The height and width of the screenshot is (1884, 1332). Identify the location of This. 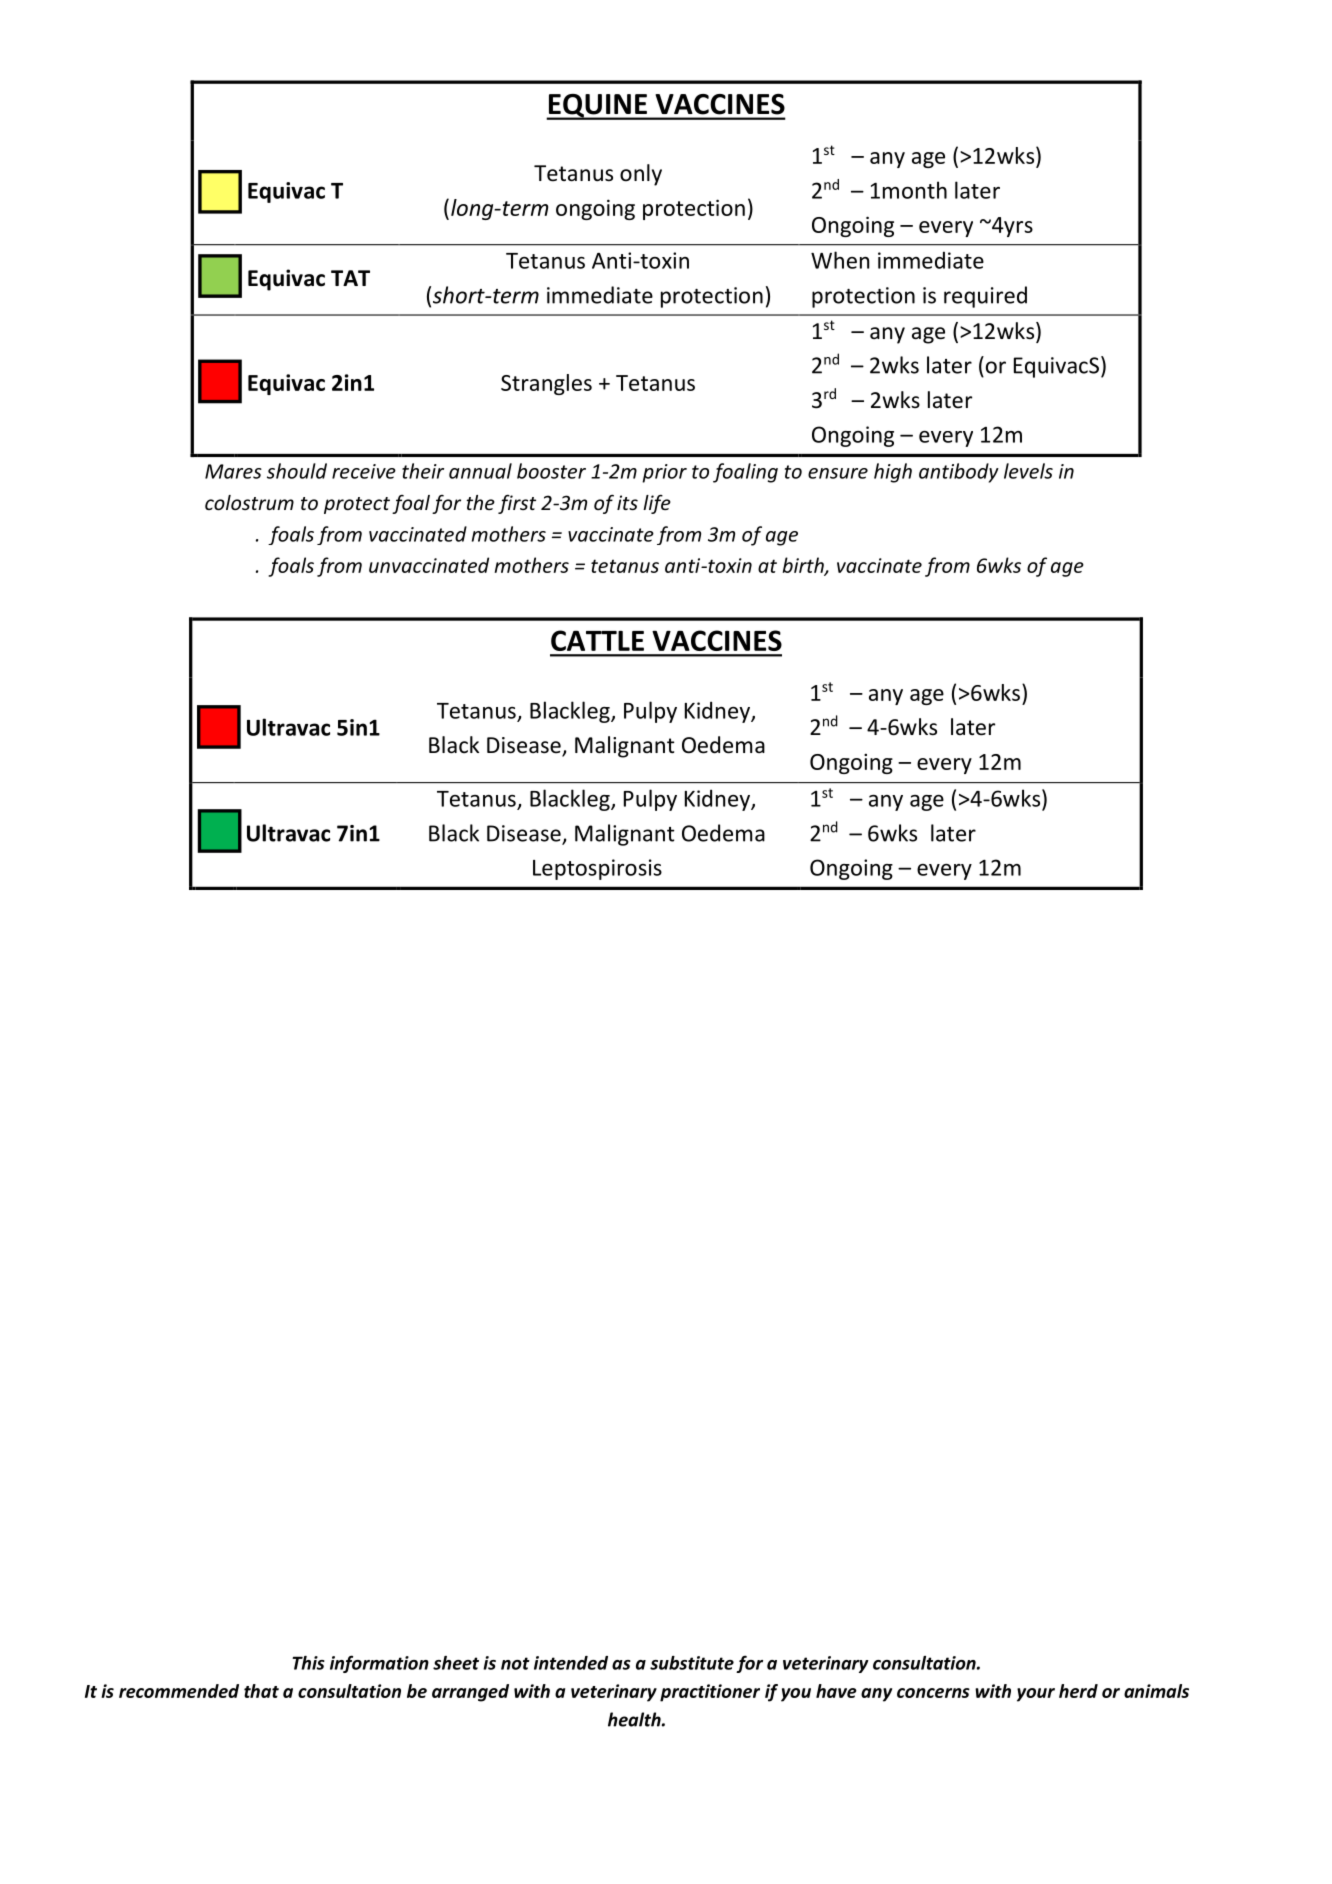
(308, 1663).
